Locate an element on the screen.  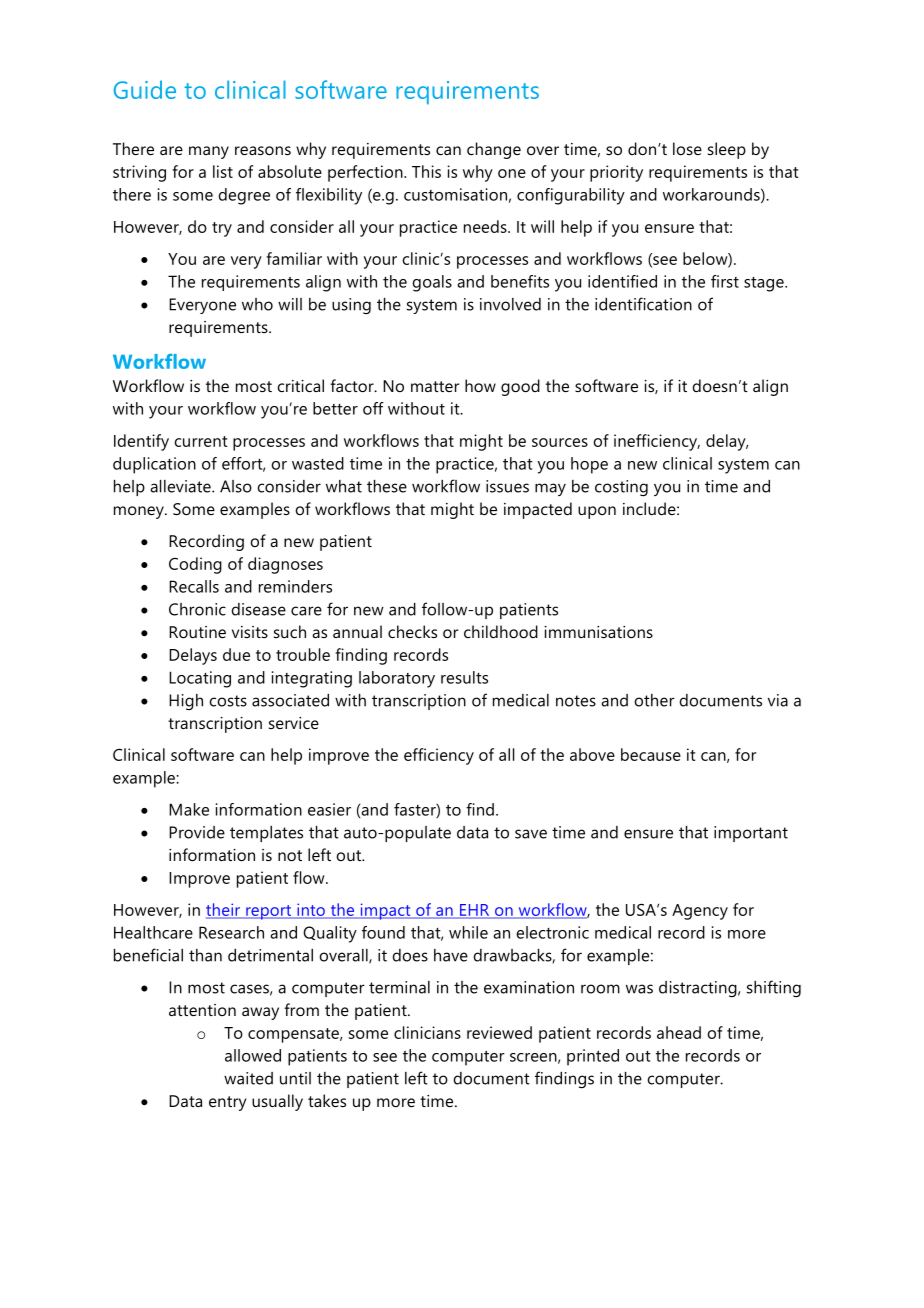
matter is located at coordinates (435, 386).
